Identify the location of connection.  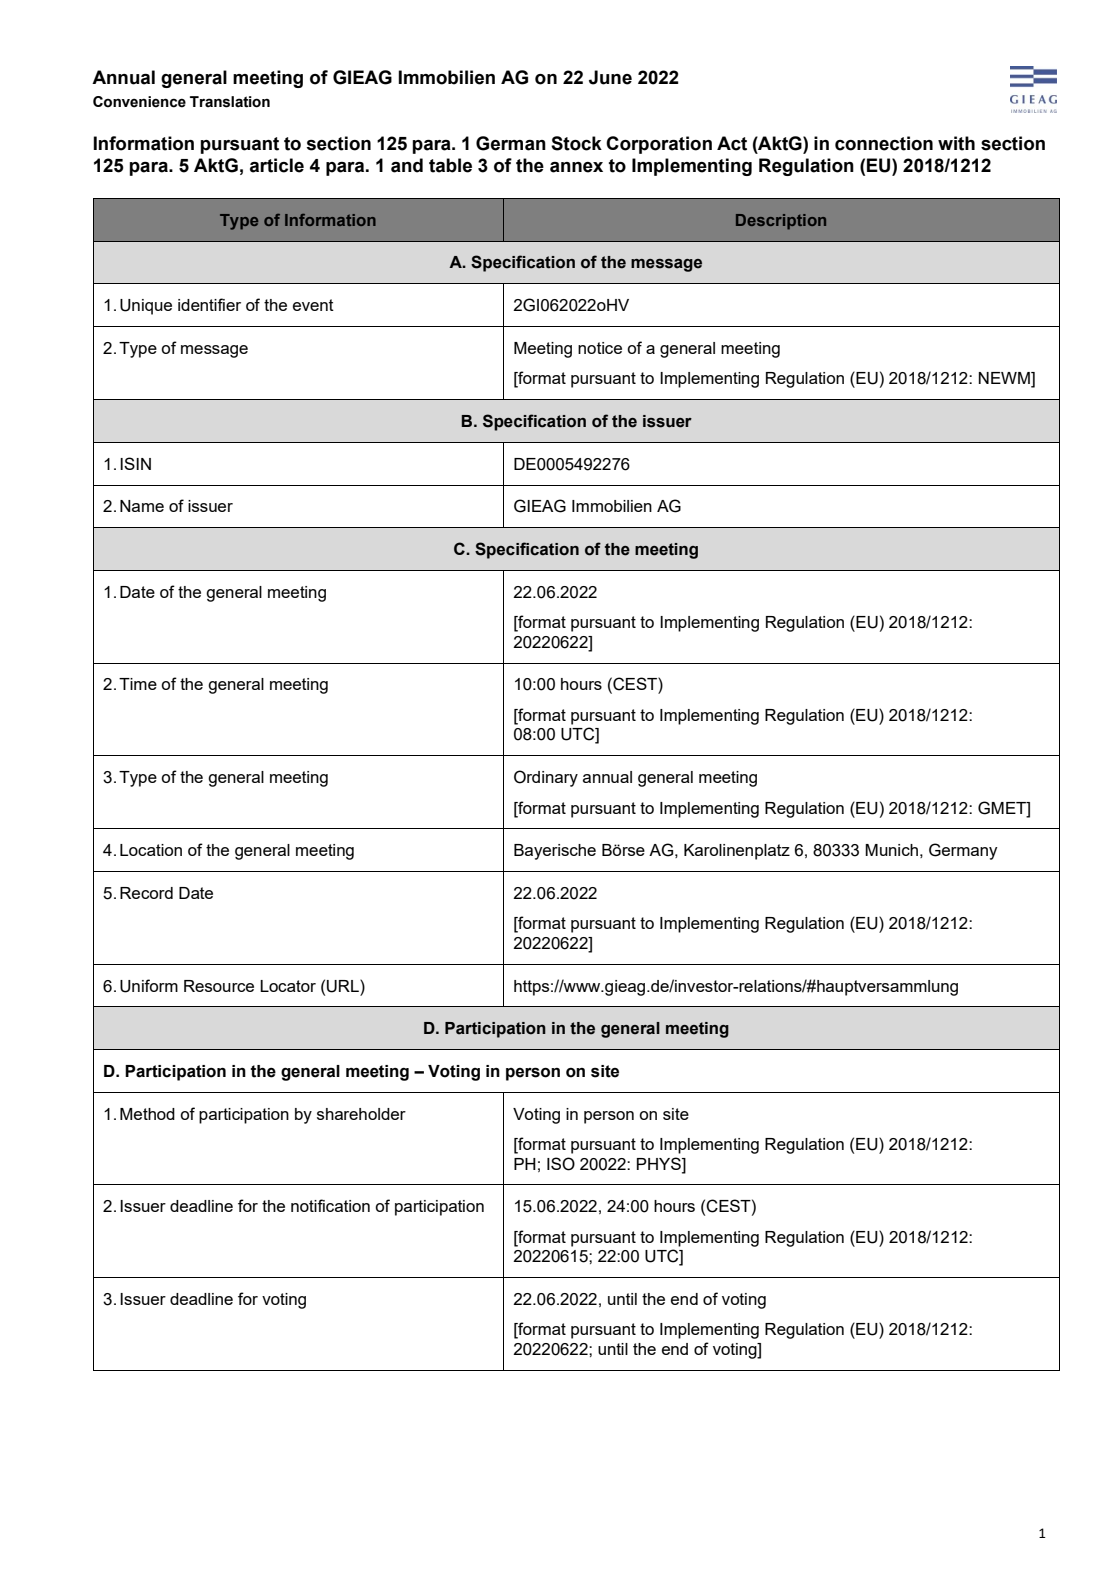
(884, 143).
